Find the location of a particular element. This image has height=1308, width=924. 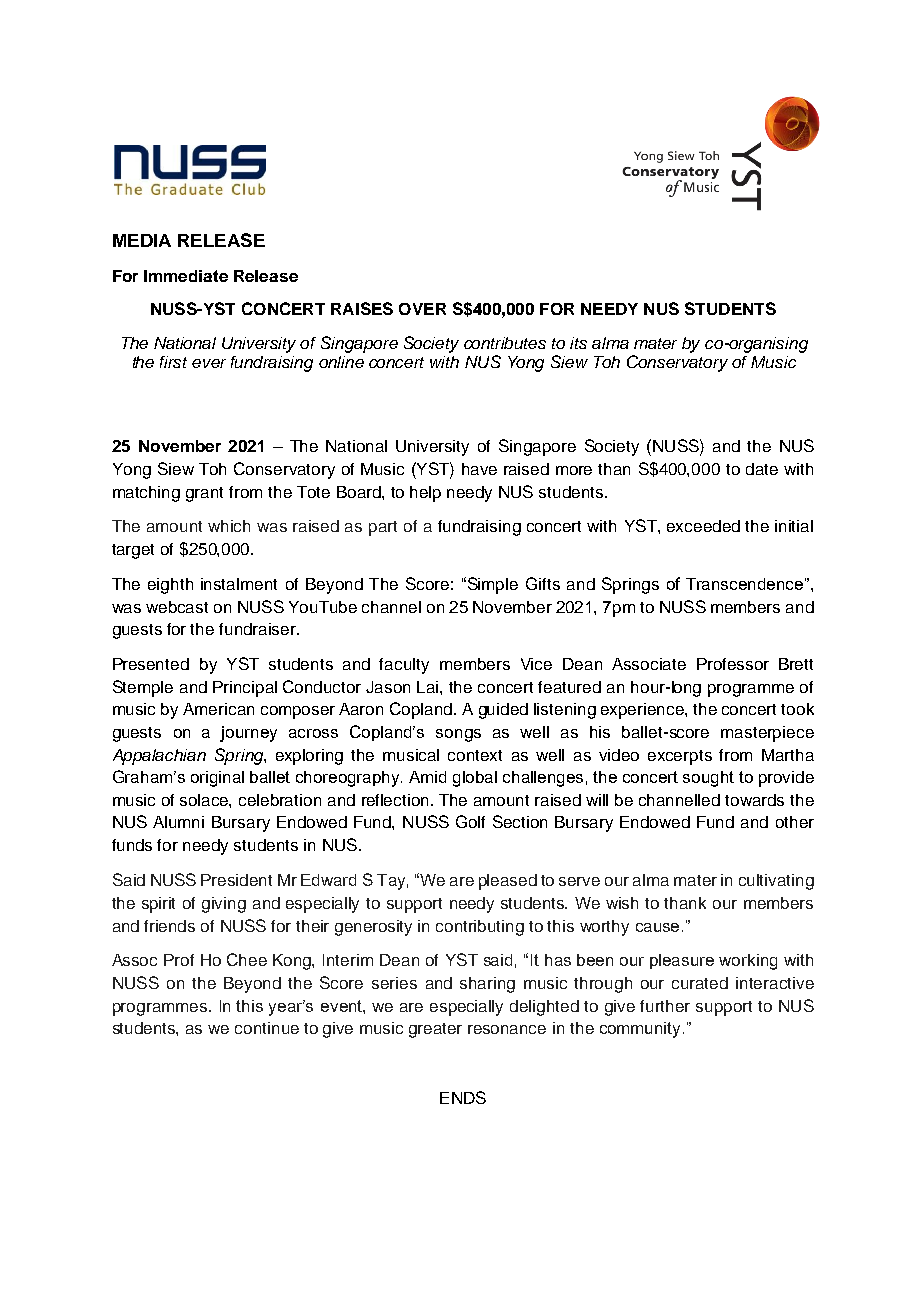

journey is located at coordinates (248, 734).
